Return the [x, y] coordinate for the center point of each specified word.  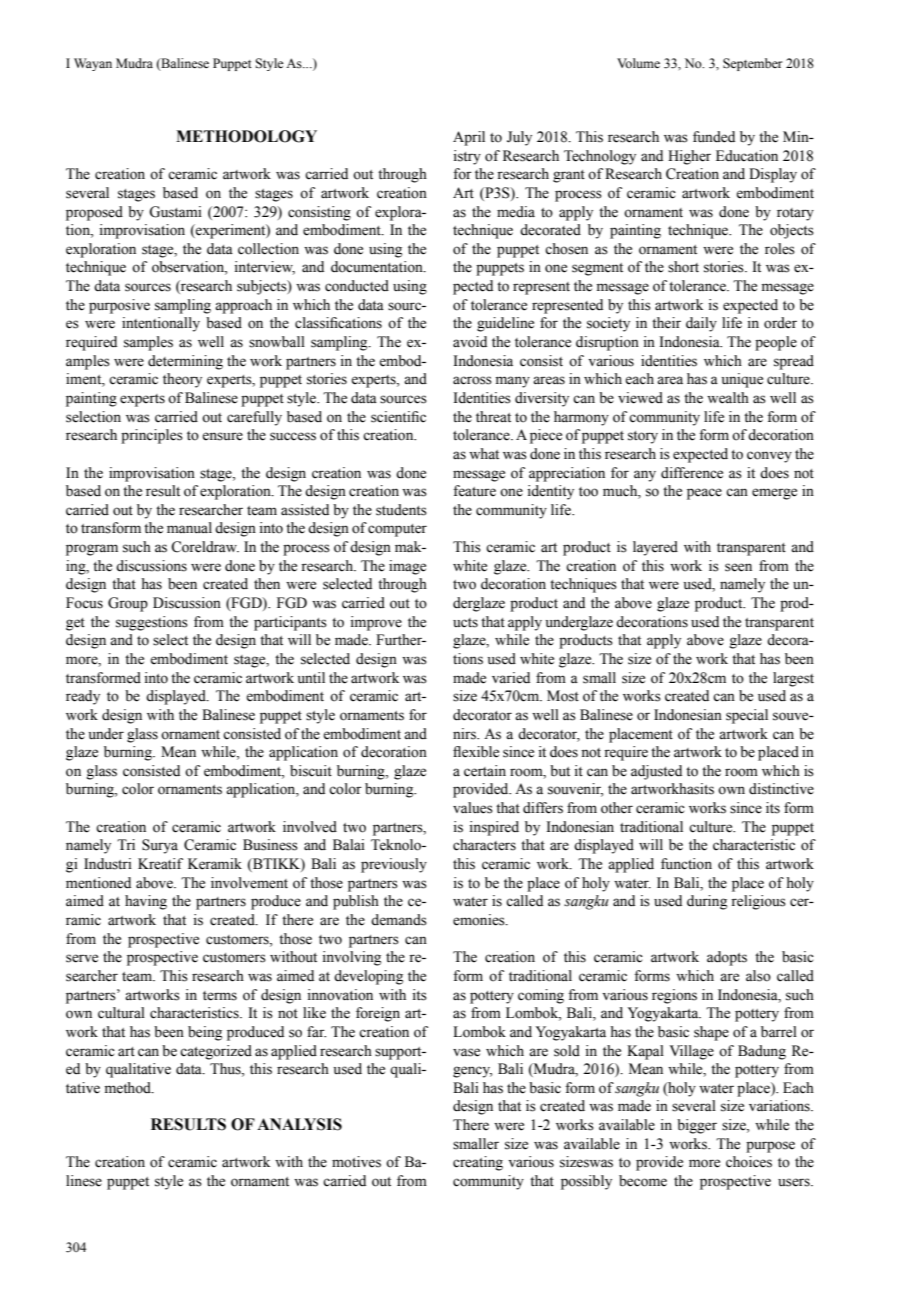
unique [742, 380]
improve [376, 623]
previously [394, 865]
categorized [216, 1052]
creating [478, 1163]
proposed [94, 213]
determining [185, 362]
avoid [470, 342]
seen [738, 567]
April [469, 138]
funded [714, 137]
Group [128, 604]
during [707, 902]
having [146, 902]
